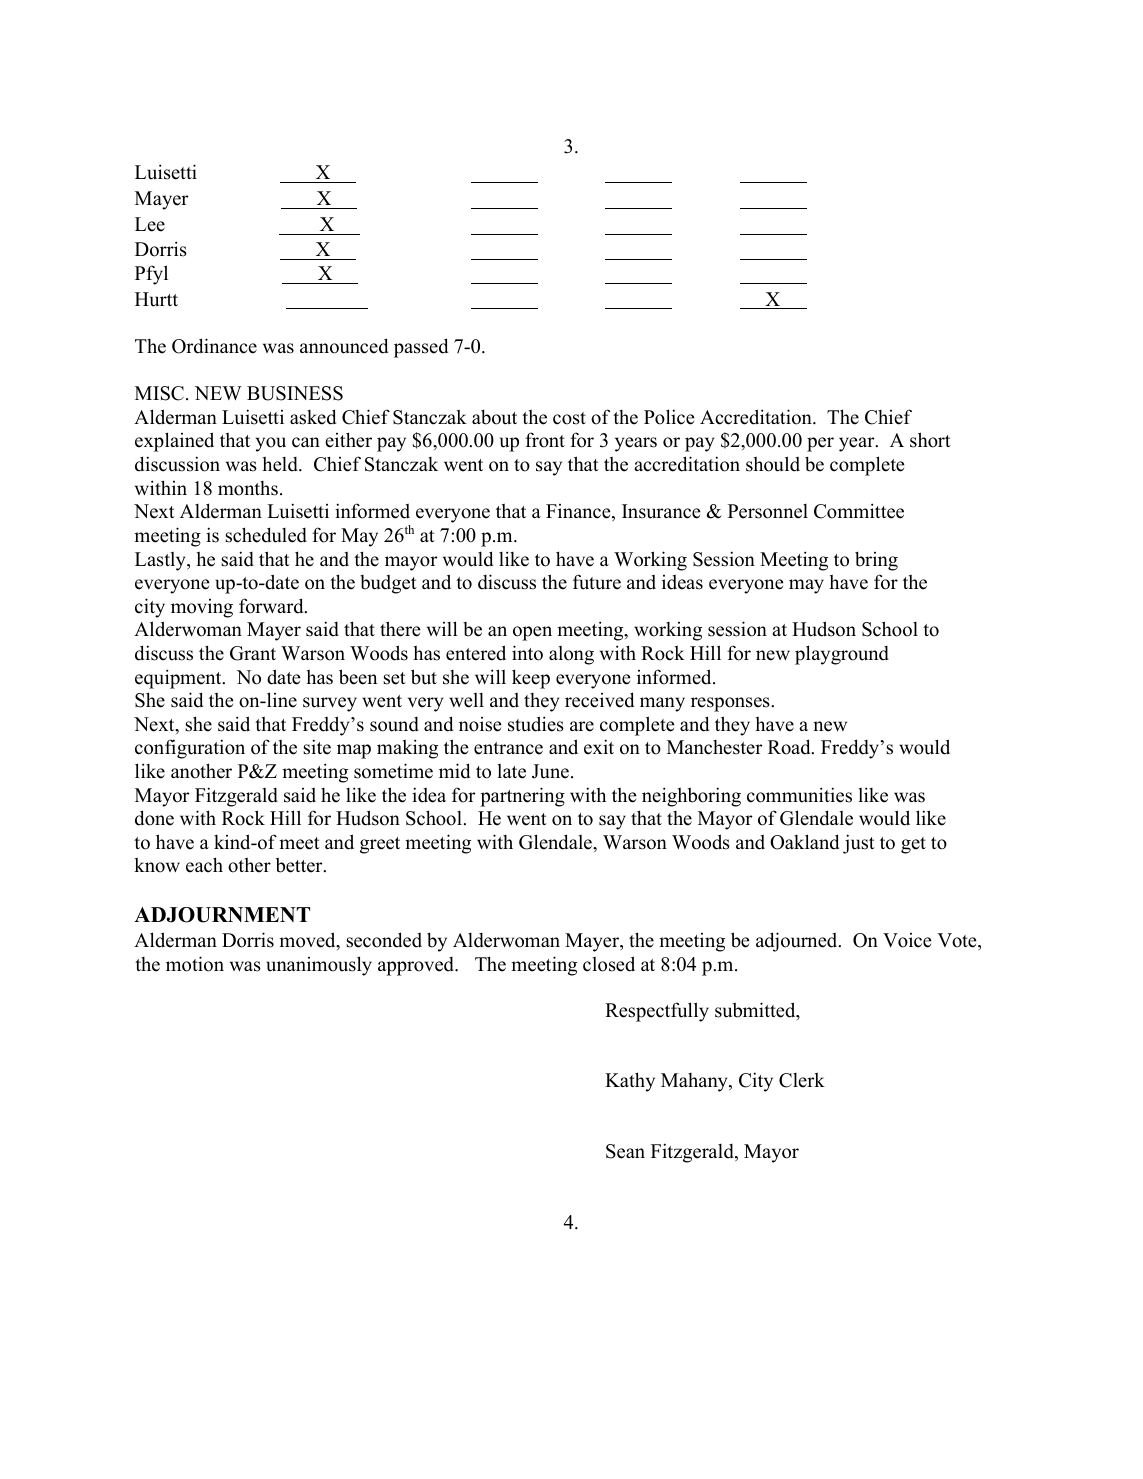 The image size is (1143, 1479). I want to click on Sean, so click(625, 1151).
